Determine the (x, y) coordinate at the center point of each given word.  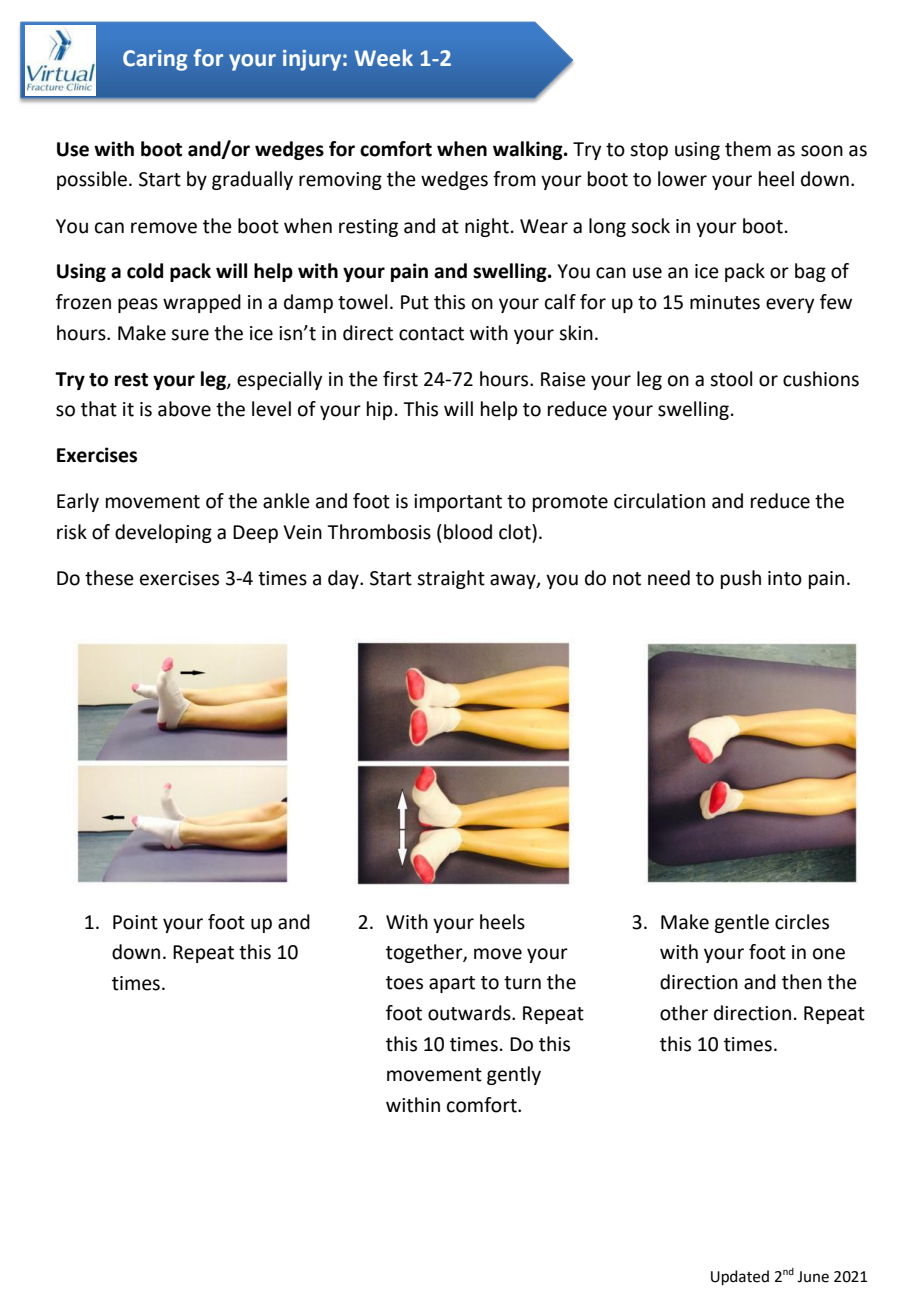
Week (383, 58)
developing (163, 533)
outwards (470, 1013)
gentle (741, 923)
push (741, 579)
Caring (155, 60)
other (684, 1013)
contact (431, 334)
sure (190, 335)
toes (404, 983)
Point (135, 922)
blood (468, 532)
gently (514, 1075)
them (748, 149)
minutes (725, 302)
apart (452, 984)
